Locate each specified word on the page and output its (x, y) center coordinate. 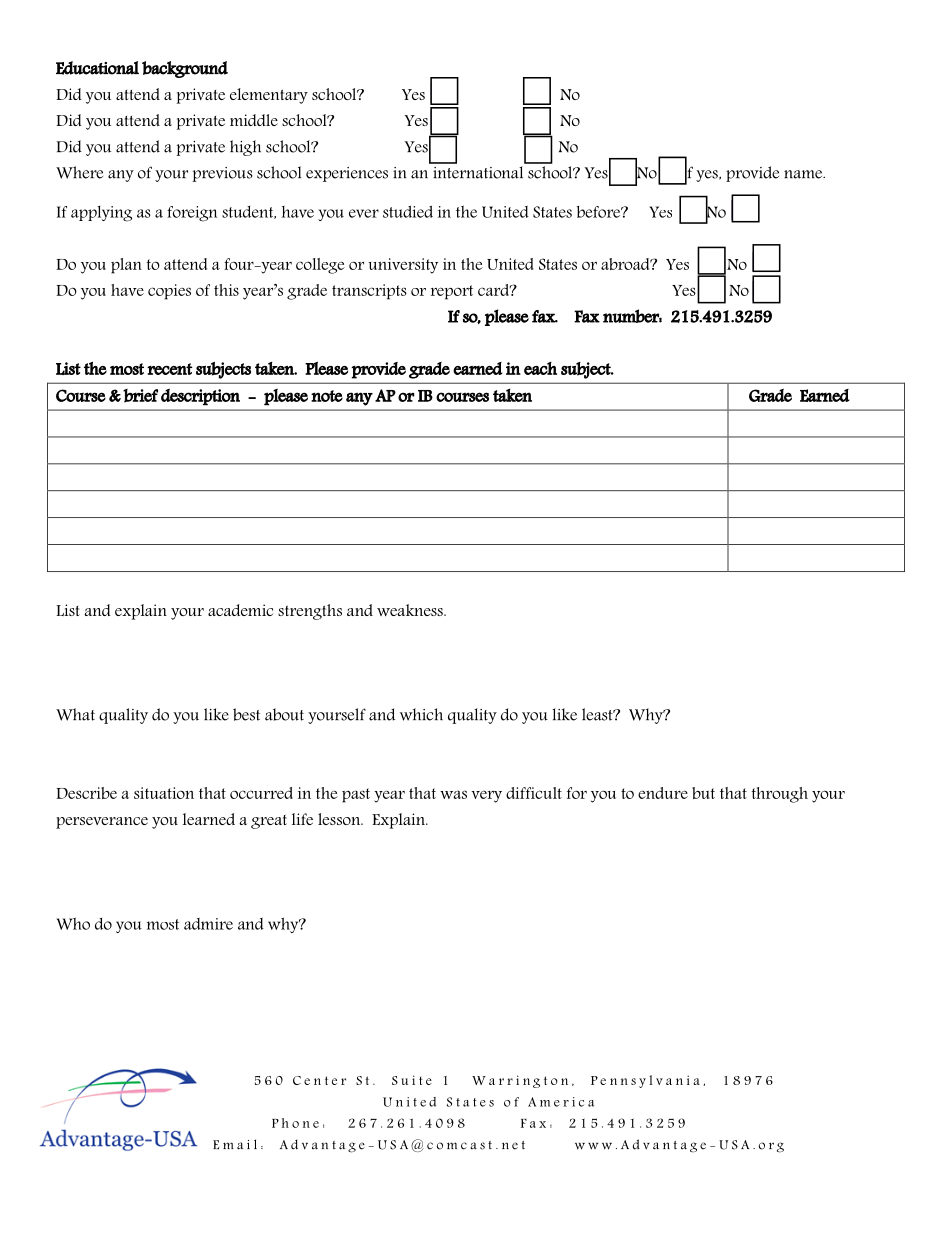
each (540, 368)
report (452, 292)
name (804, 174)
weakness (411, 610)
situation (164, 793)
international (478, 172)
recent (169, 369)
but (703, 793)
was (453, 794)
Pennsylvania (645, 1081)
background (185, 69)
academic (240, 610)
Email (235, 1144)
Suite (412, 1080)
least (598, 714)
